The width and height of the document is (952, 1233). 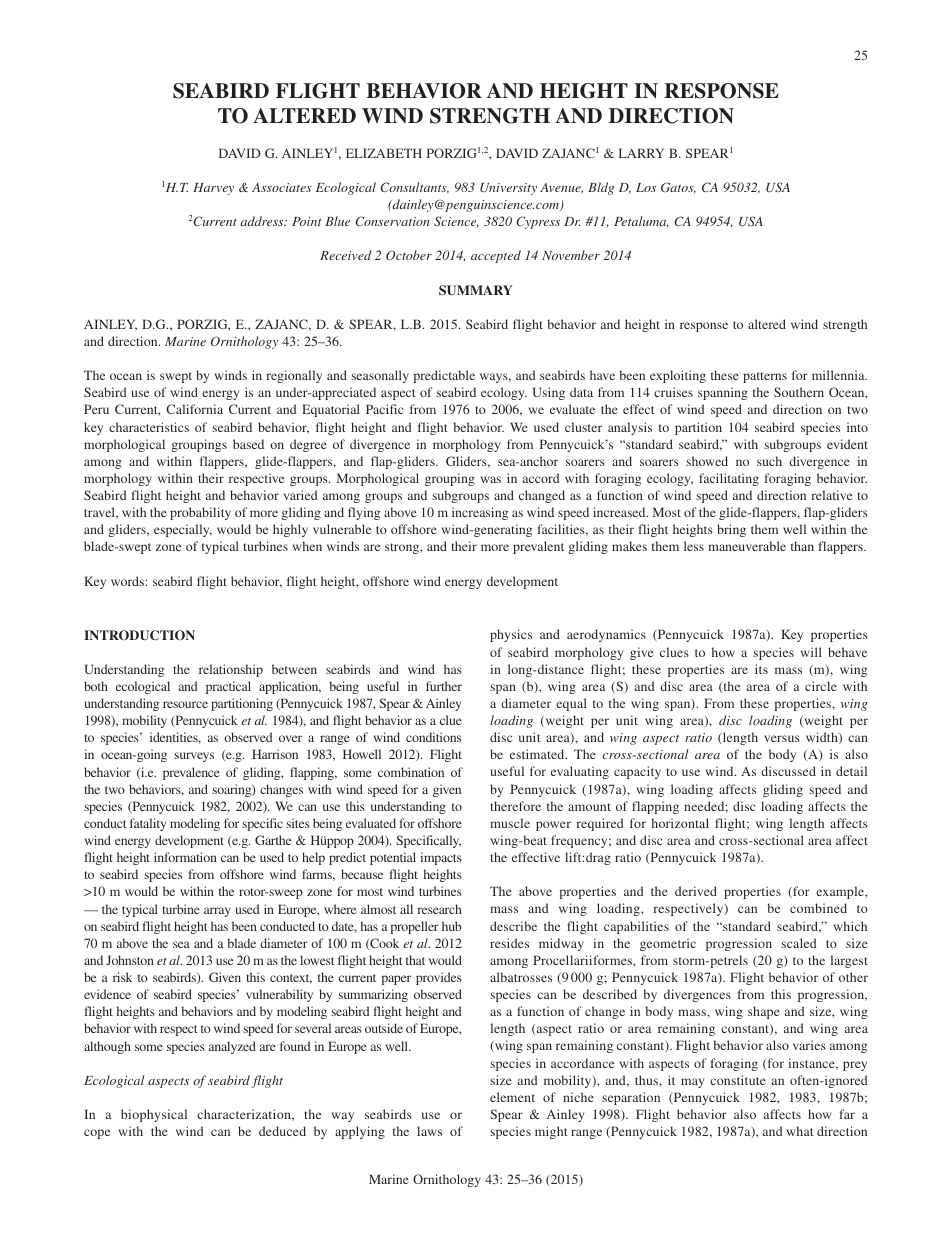 What do you see at coordinates (154, 1115) in the document?
I see `biophysical` at bounding box center [154, 1115].
